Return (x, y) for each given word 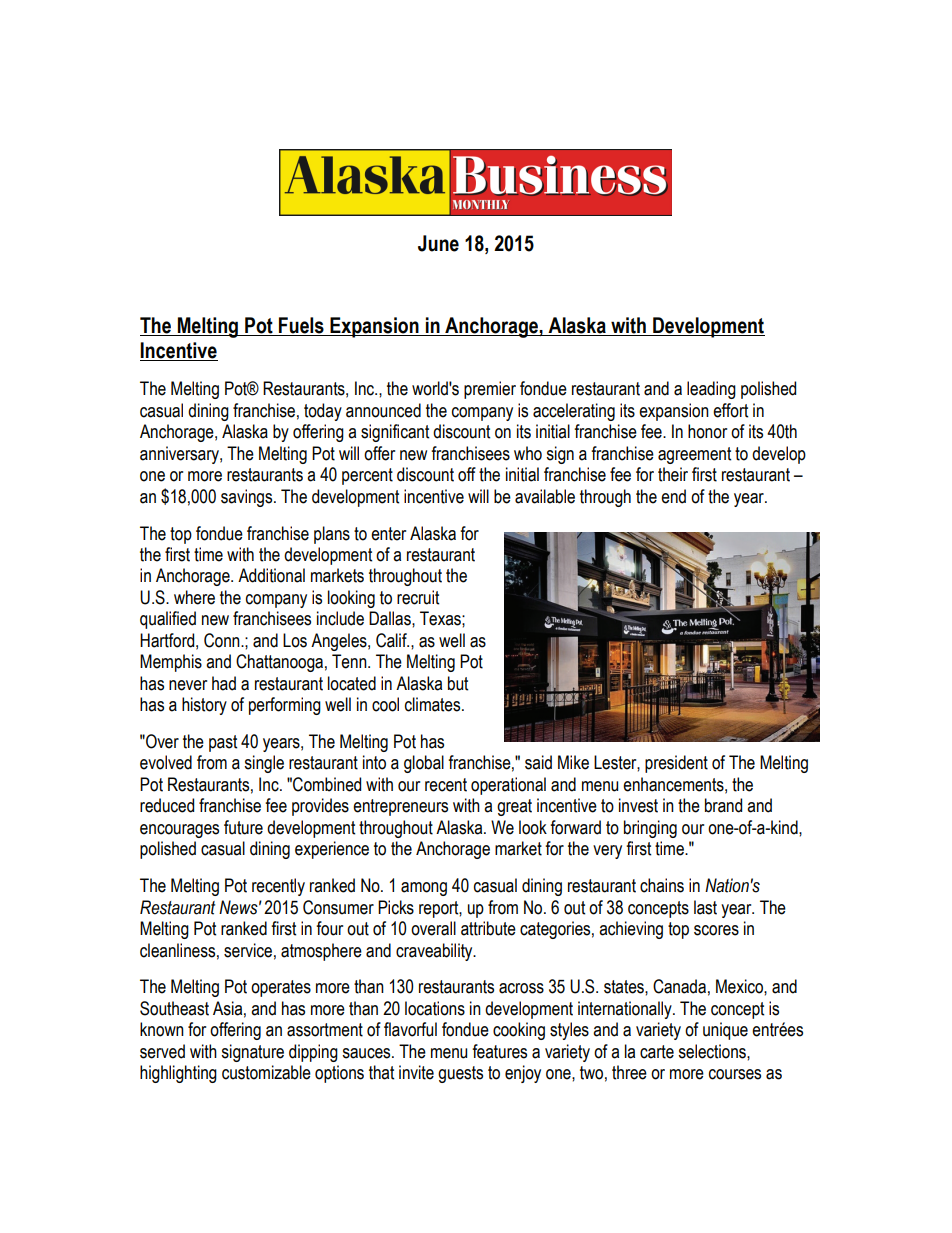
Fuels (301, 325)
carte (657, 1052)
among (424, 889)
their (673, 474)
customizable (266, 1072)
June (438, 243)
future (243, 827)
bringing (650, 829)
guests (460, 1074)
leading (711, 390)
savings (248, 498)
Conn (223, 640)
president (676, 764)
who (528, 453)
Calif (392, 640)
